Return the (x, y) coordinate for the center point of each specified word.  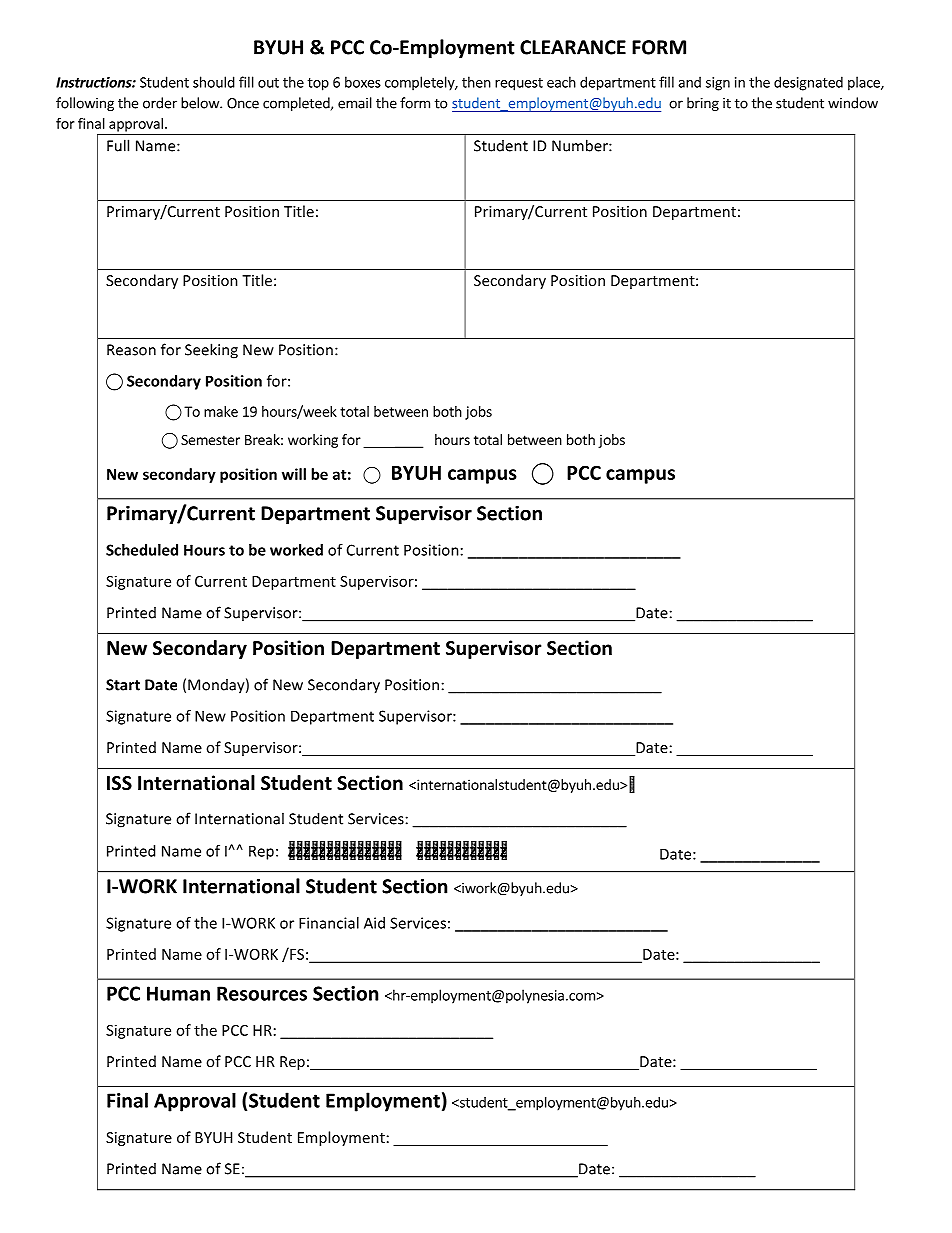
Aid (374, 923)
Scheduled (142, 550)
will (294, 474)
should (214, 82)
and (689, 82)
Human (178, 993)
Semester (210, 439)
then (476, 82)
